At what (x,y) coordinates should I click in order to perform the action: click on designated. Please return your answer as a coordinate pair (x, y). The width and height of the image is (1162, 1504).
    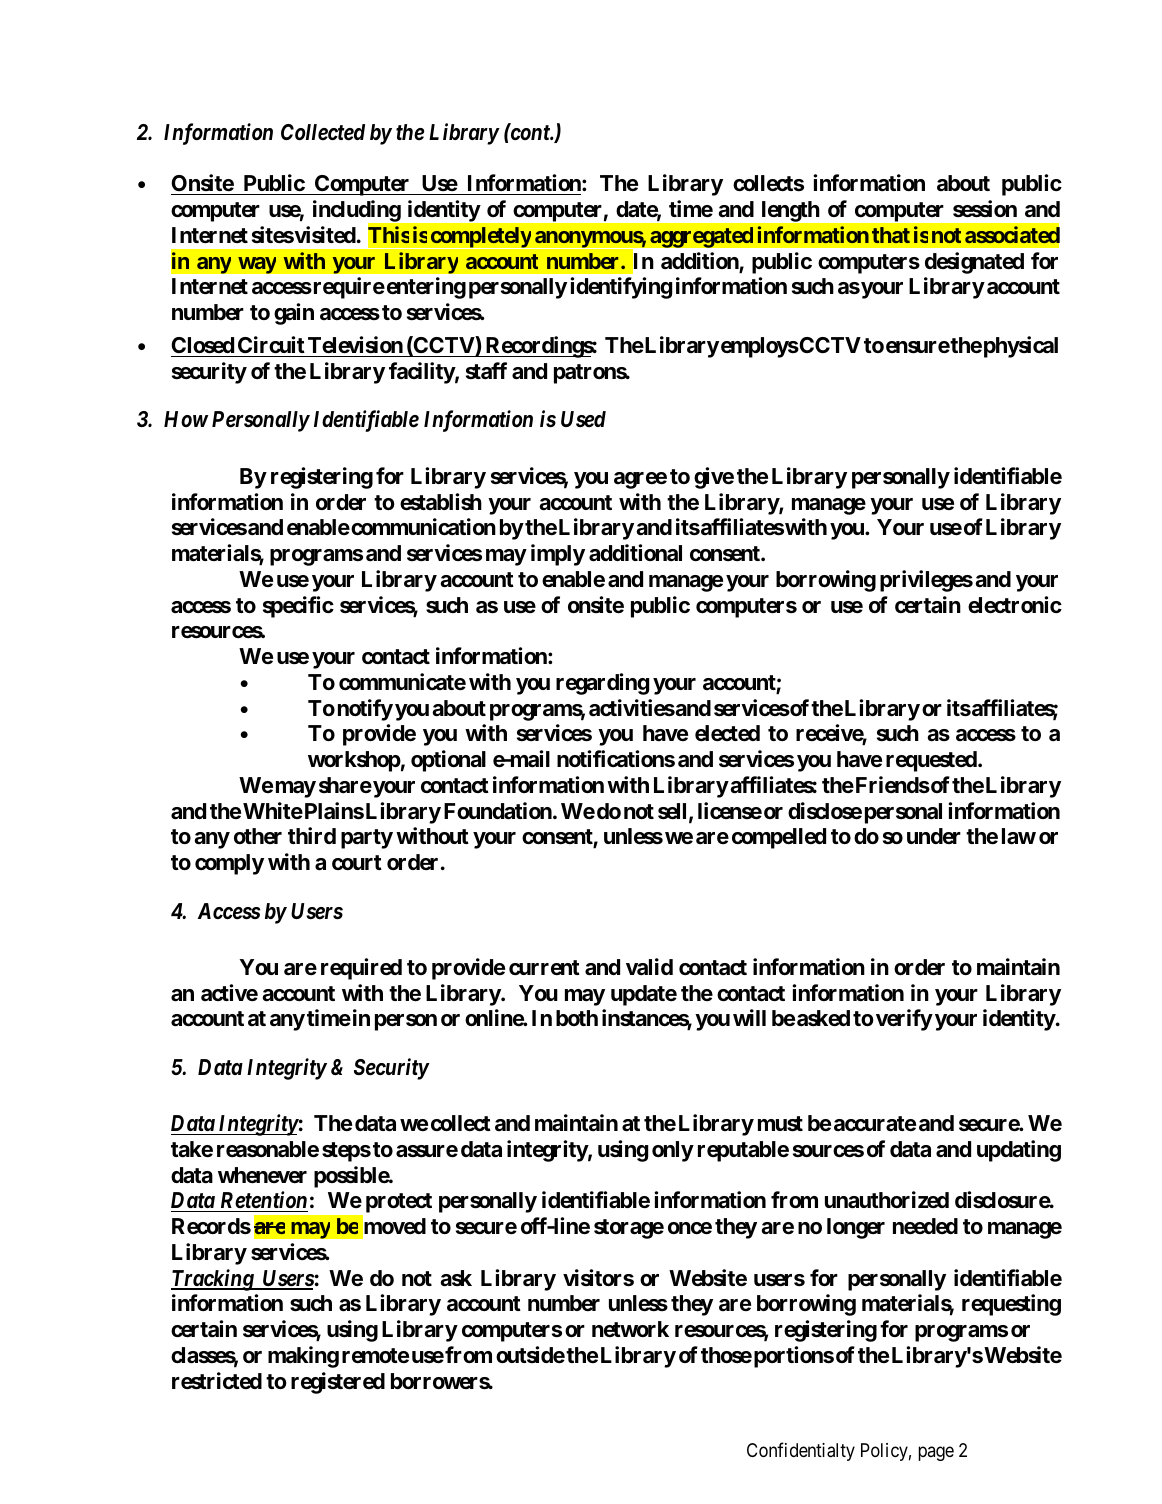
    Looking at the image, I should click on (974, 263).
